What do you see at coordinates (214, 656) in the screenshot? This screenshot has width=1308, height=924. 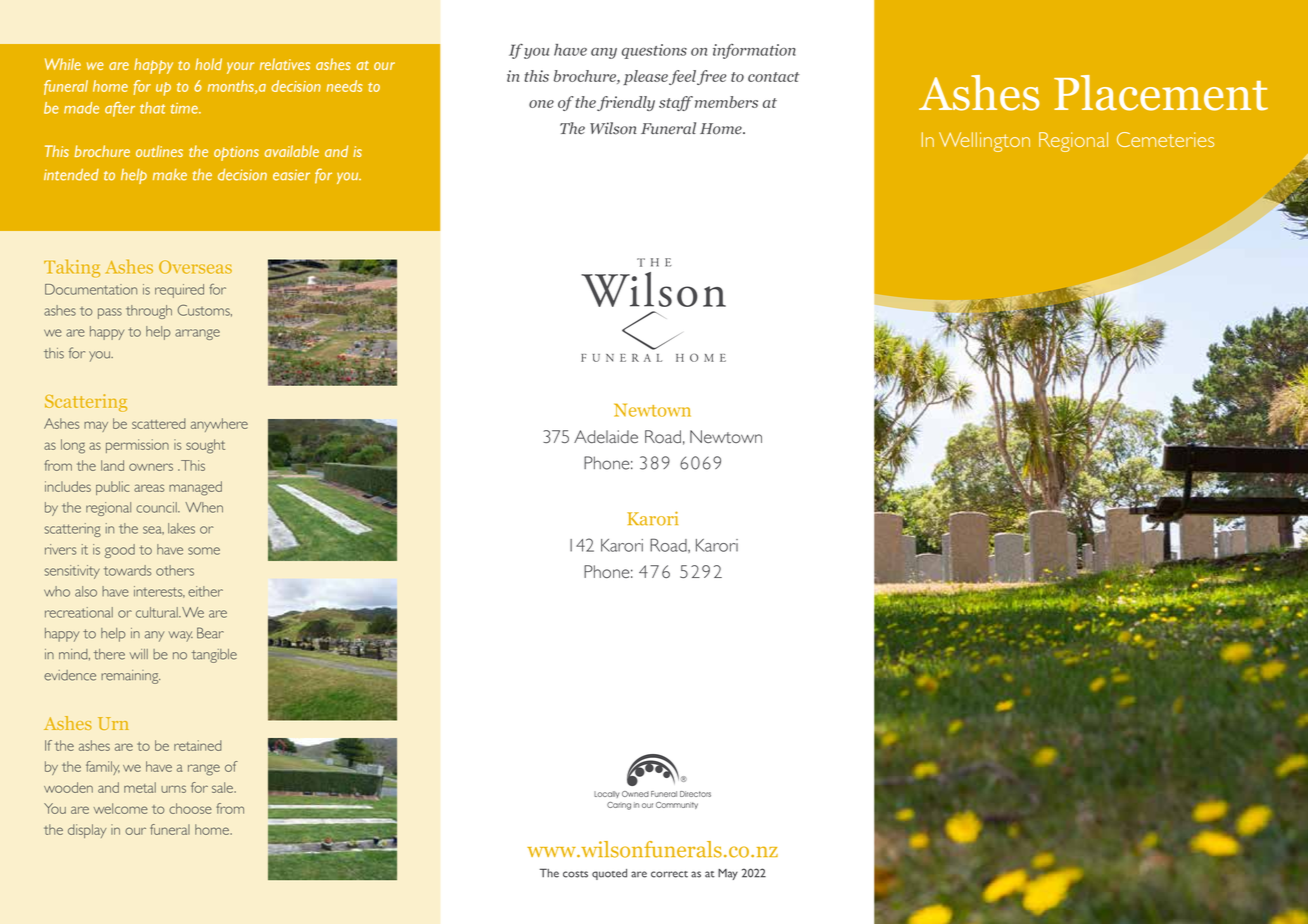 I see `tangible` at bounding box center [214, 656].
